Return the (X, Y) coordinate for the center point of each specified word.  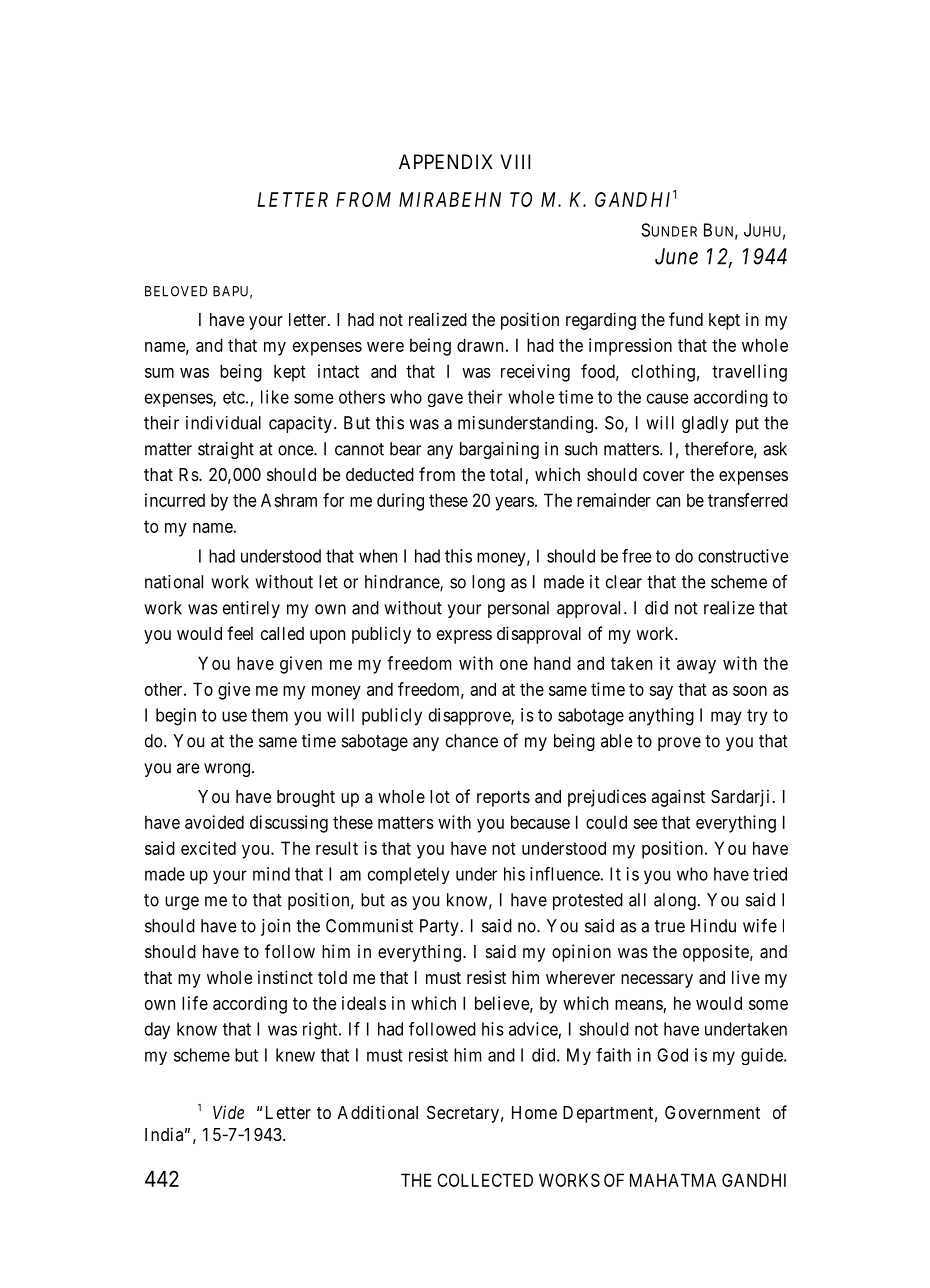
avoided (214, 822)
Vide (228, 1112)
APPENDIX (446, 161)
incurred (175, 500)
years (514, 504)
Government (712, 1112)
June (676, 256)
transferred (748, 500)
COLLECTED (485, 1180)
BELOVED (176, 291)
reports (503, 799)
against (678, 798)
